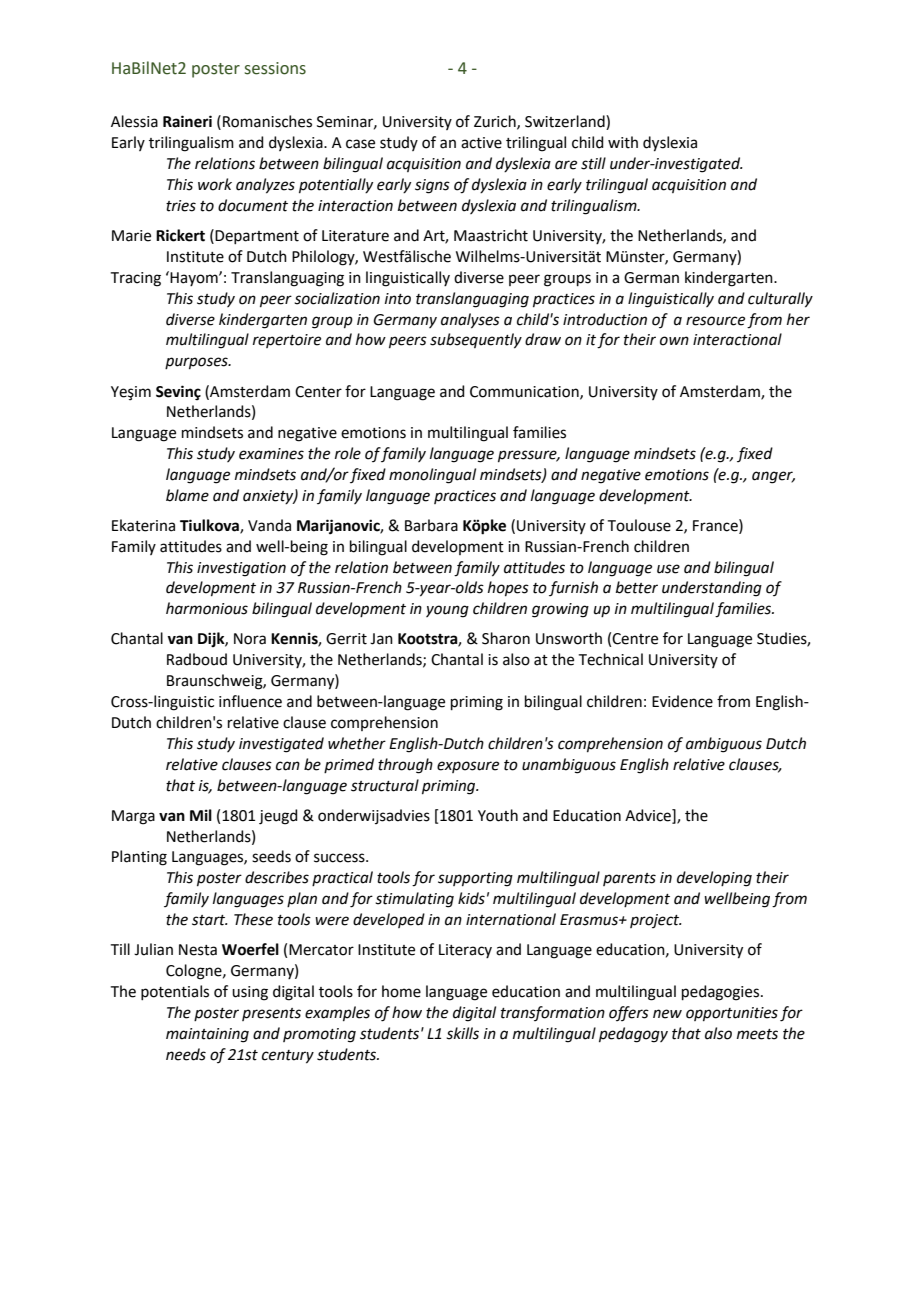 This document has width=924, height=1308. Describe the element at coordinates (431, 525) in the document. I see `Barbara` at that location.
